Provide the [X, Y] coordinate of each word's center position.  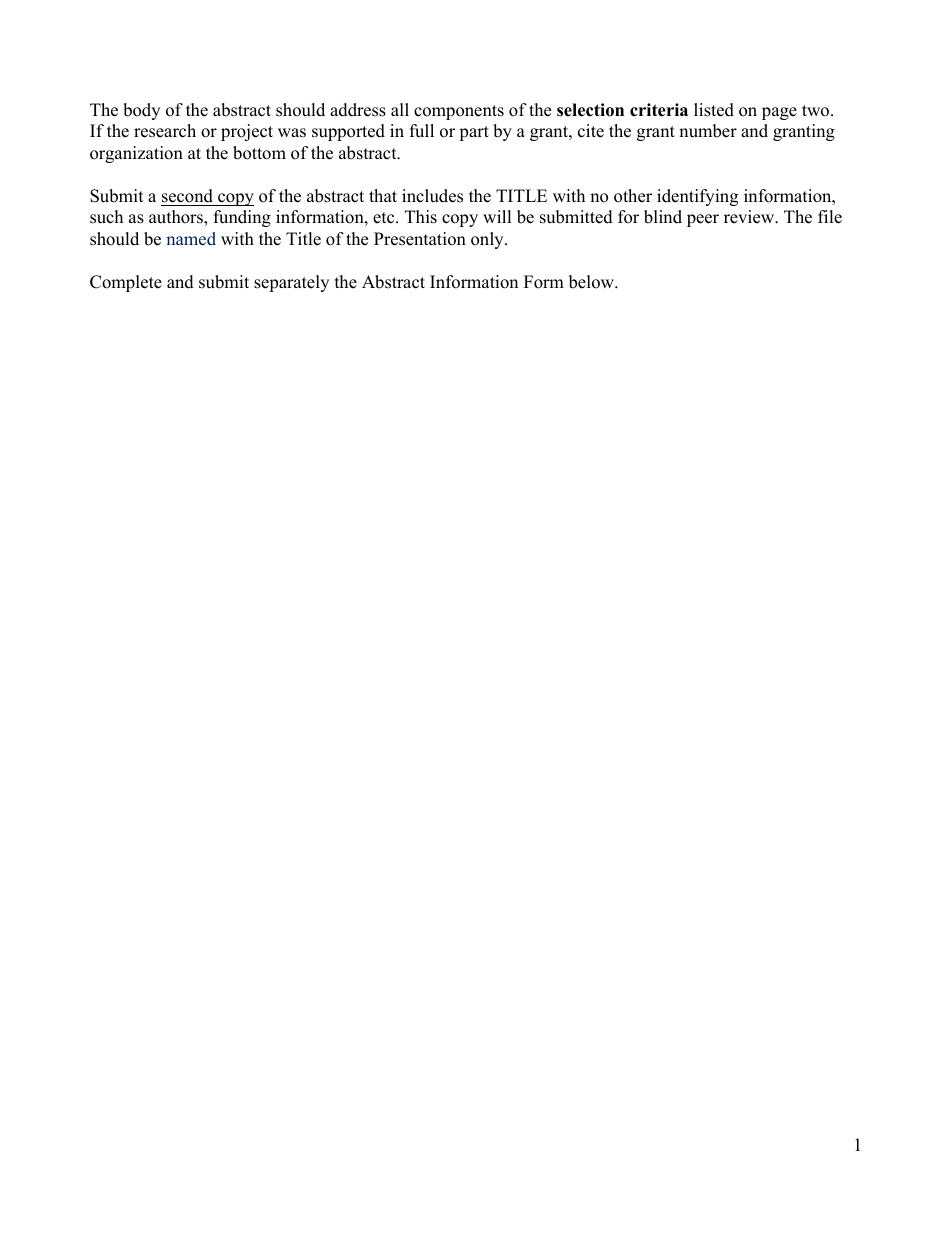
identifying [697, 197]
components [459, 112]
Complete [126, 283]
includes [432, 196]
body [141, 111]
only [488, 240]
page [779, 113]
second [187, 196]
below [592, 282]
